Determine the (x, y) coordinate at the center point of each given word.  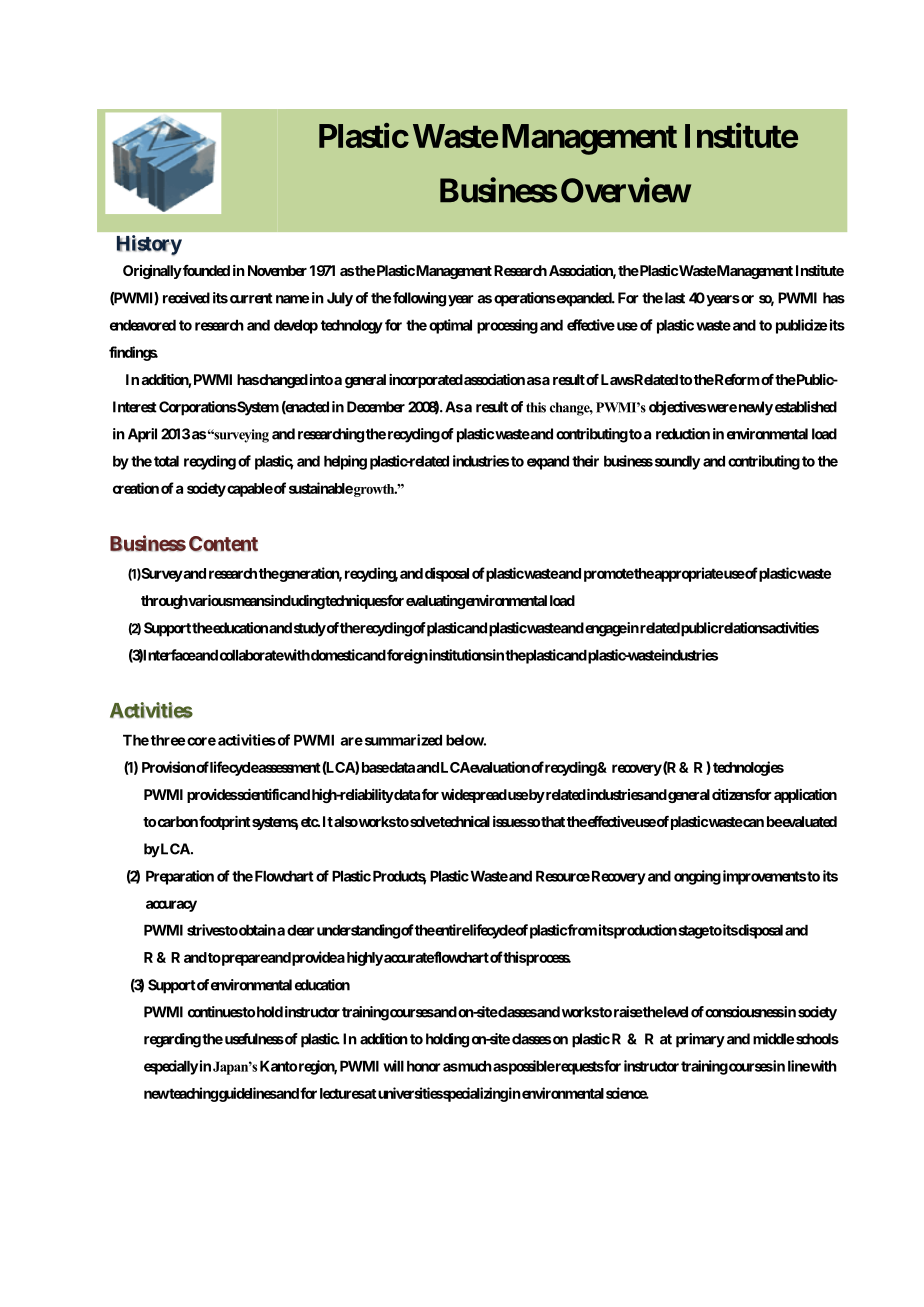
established (806, 407)
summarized (402, 740)
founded (205, 270)
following (419, 299)
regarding (172, 1040)
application (805, 795)
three (168, 740)
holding (447, 1040)
